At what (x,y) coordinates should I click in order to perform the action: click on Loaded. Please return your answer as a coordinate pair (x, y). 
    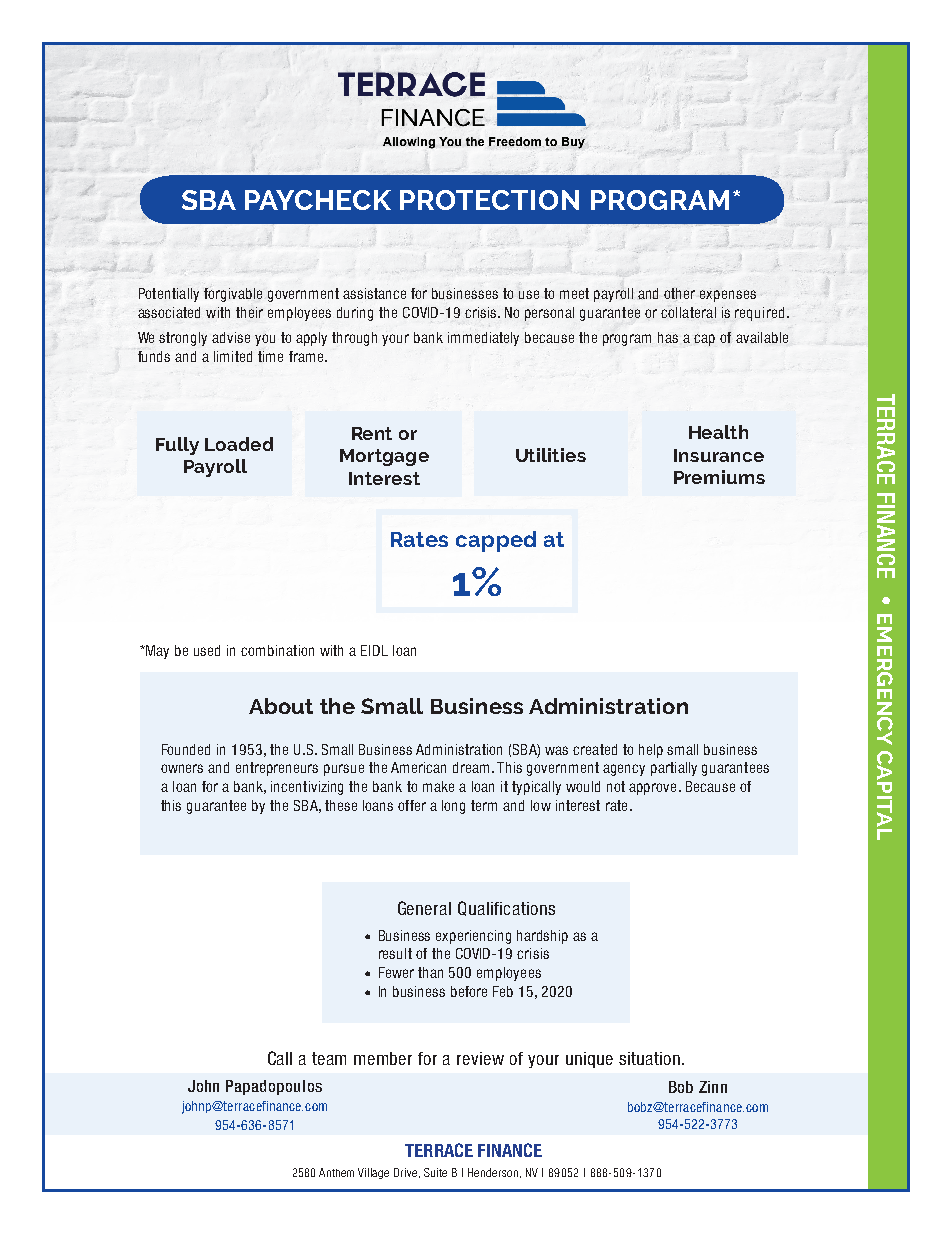
    Looking at the image, I should click on (239, 444).
